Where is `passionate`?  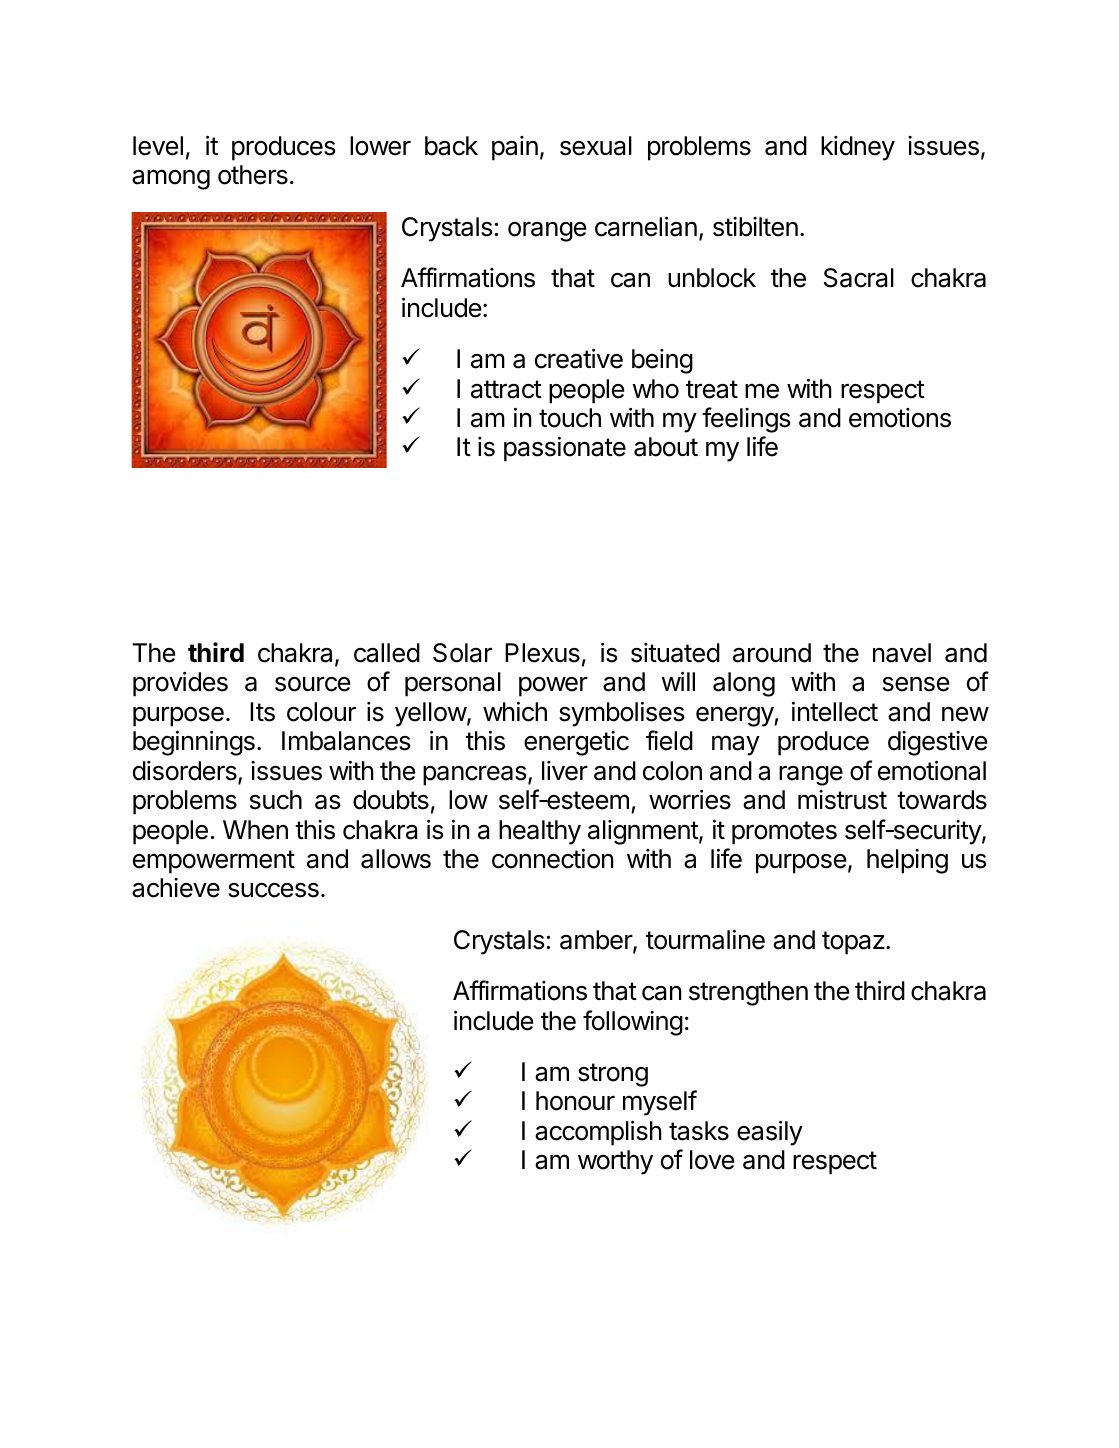 passionate is located at coordinates (565, 449).
